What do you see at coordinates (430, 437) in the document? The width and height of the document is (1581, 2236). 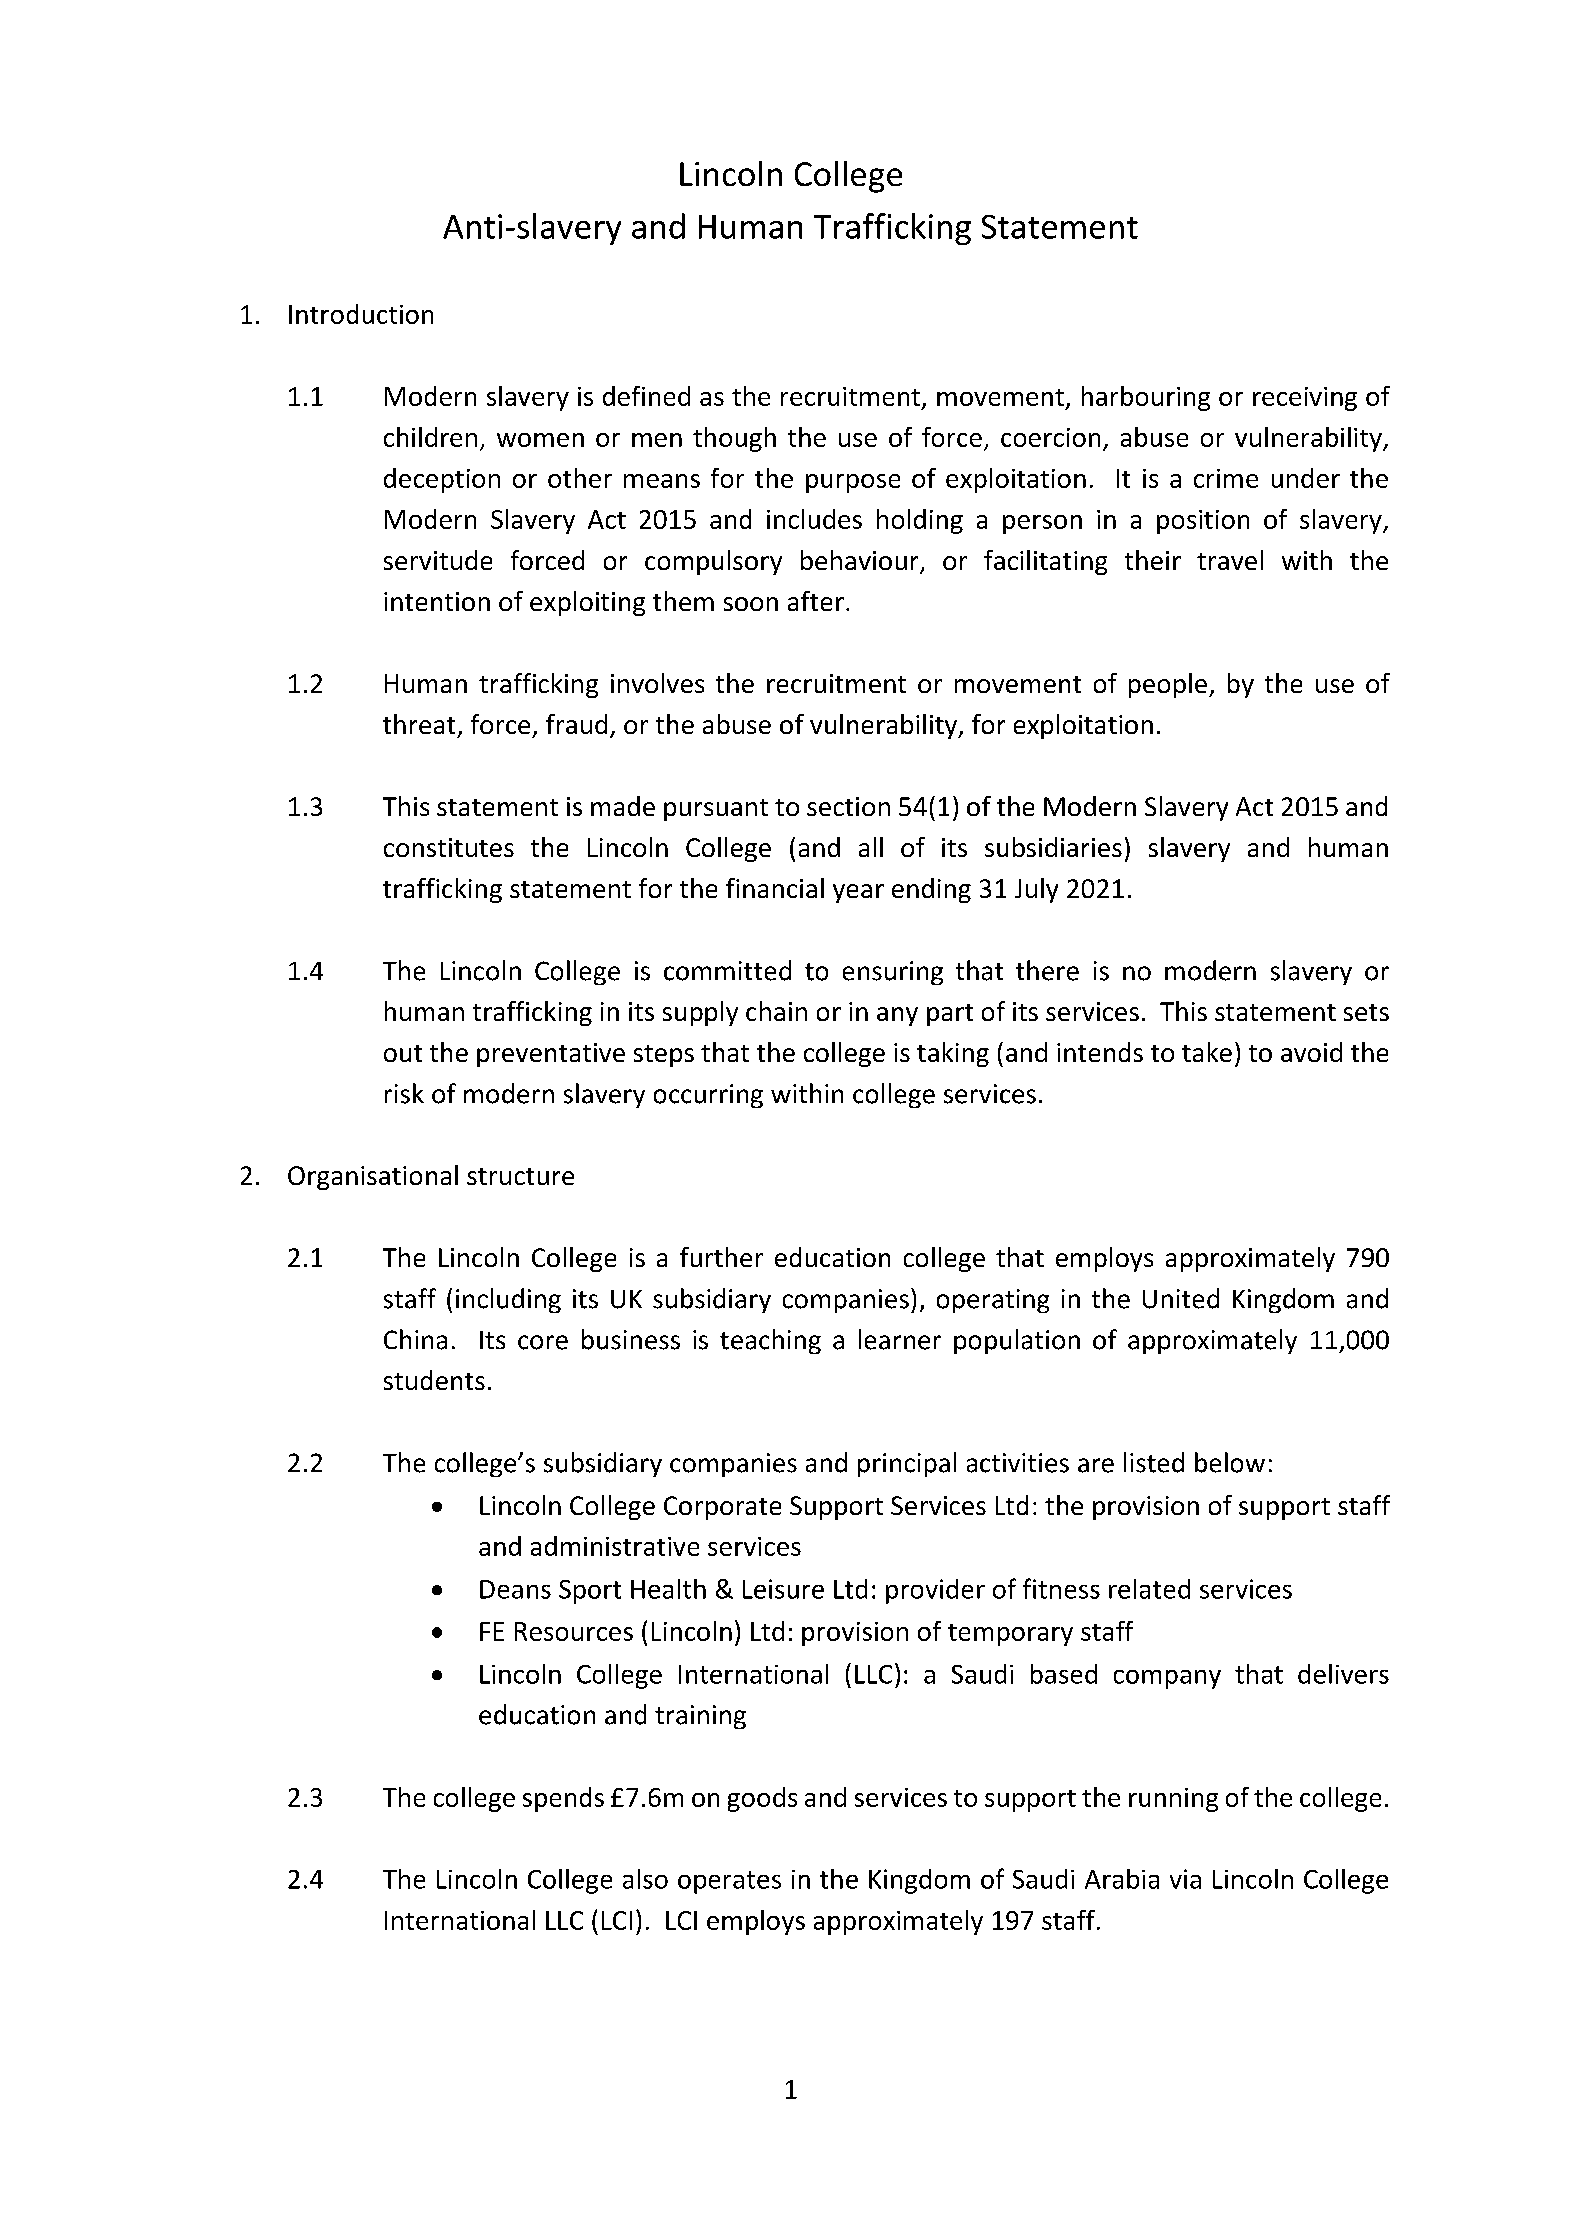 I see `children` at bounding box center [430, 437].
